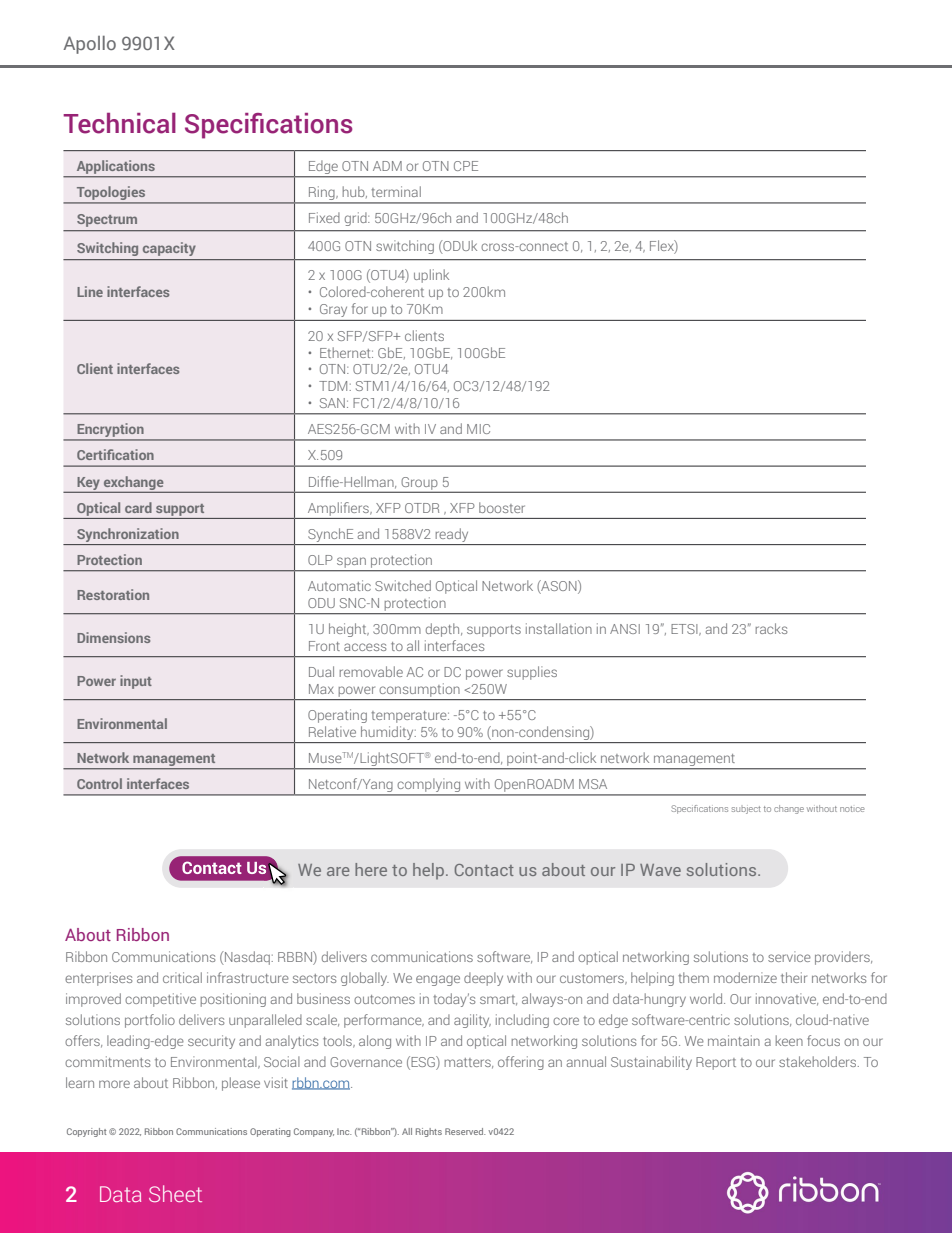  Describe the element at coordinates (466, 166) in the screenshot. I see `CPE` at that location.
